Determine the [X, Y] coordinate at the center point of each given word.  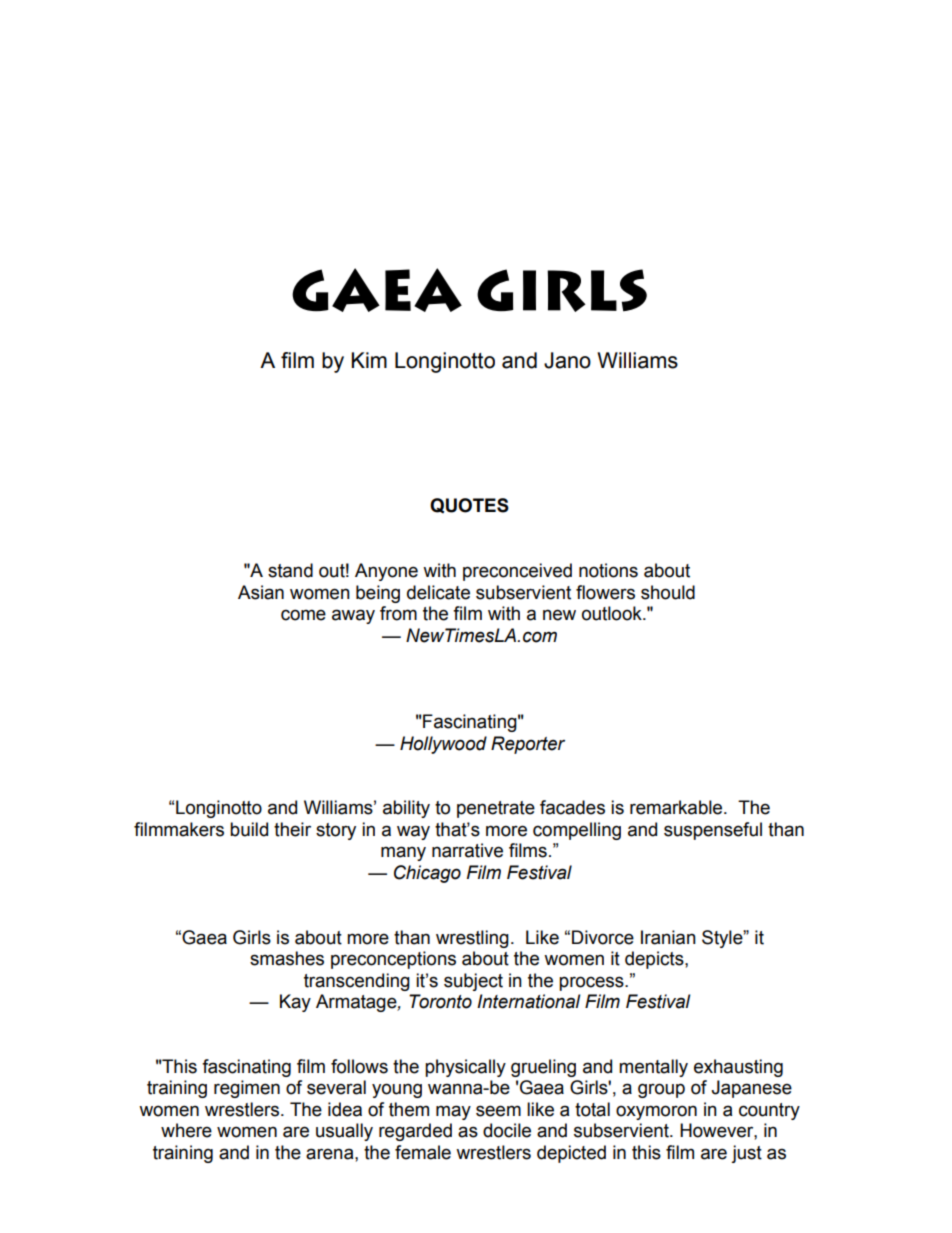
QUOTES [469, 505]
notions [608, 570]
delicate [438, 592]
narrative [467, 850]
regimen [247, 1089]
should [668, 592]
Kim [369, 360]
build [249, 829]
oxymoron [656, 1112]
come [303, 615]
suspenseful [713, 831]
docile [507, 1130]
